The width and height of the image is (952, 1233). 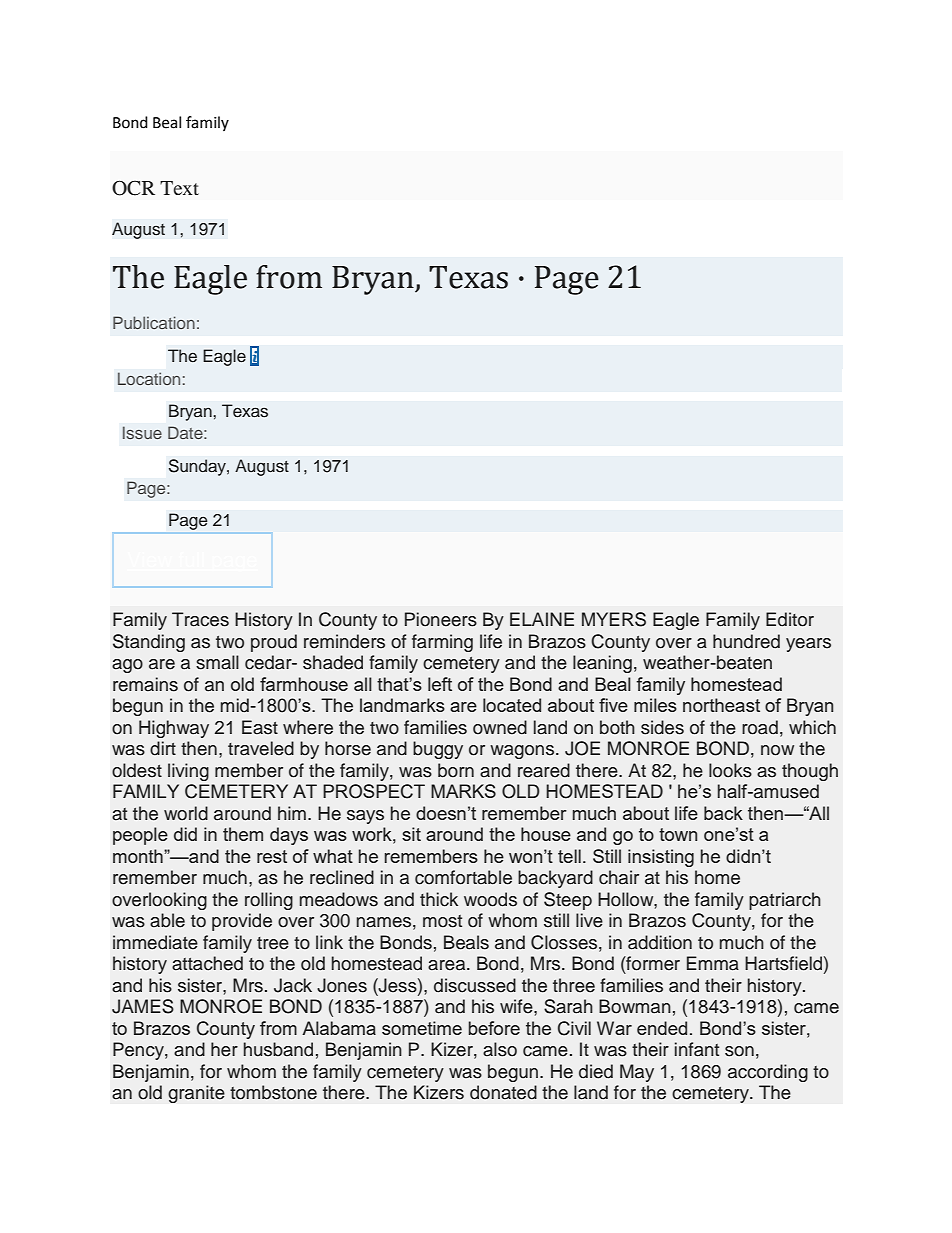 What do you see at coordinates (133, 188) in the image?
I see `OCR` at bounding box center [133, 188].
